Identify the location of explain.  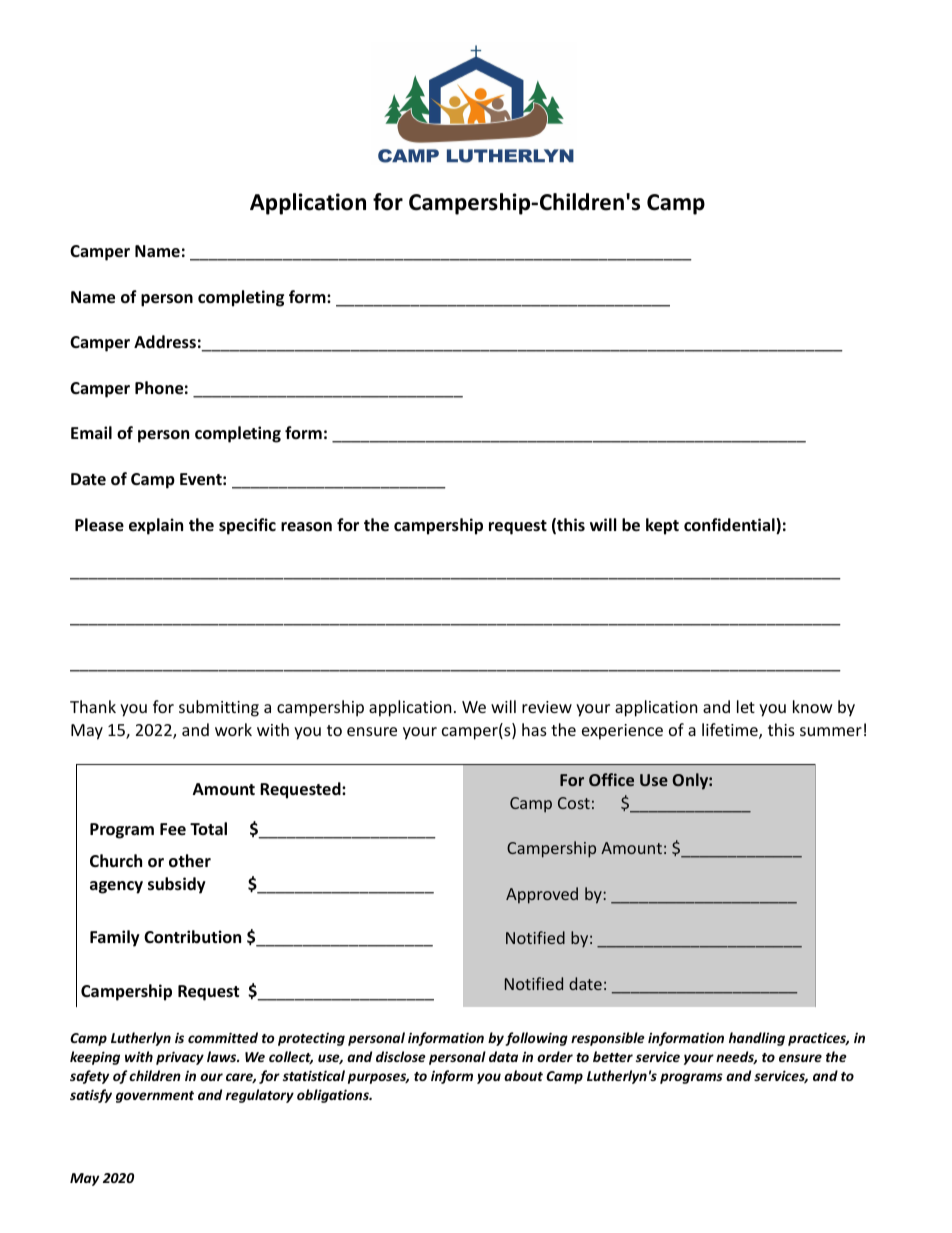
(156, 526).
